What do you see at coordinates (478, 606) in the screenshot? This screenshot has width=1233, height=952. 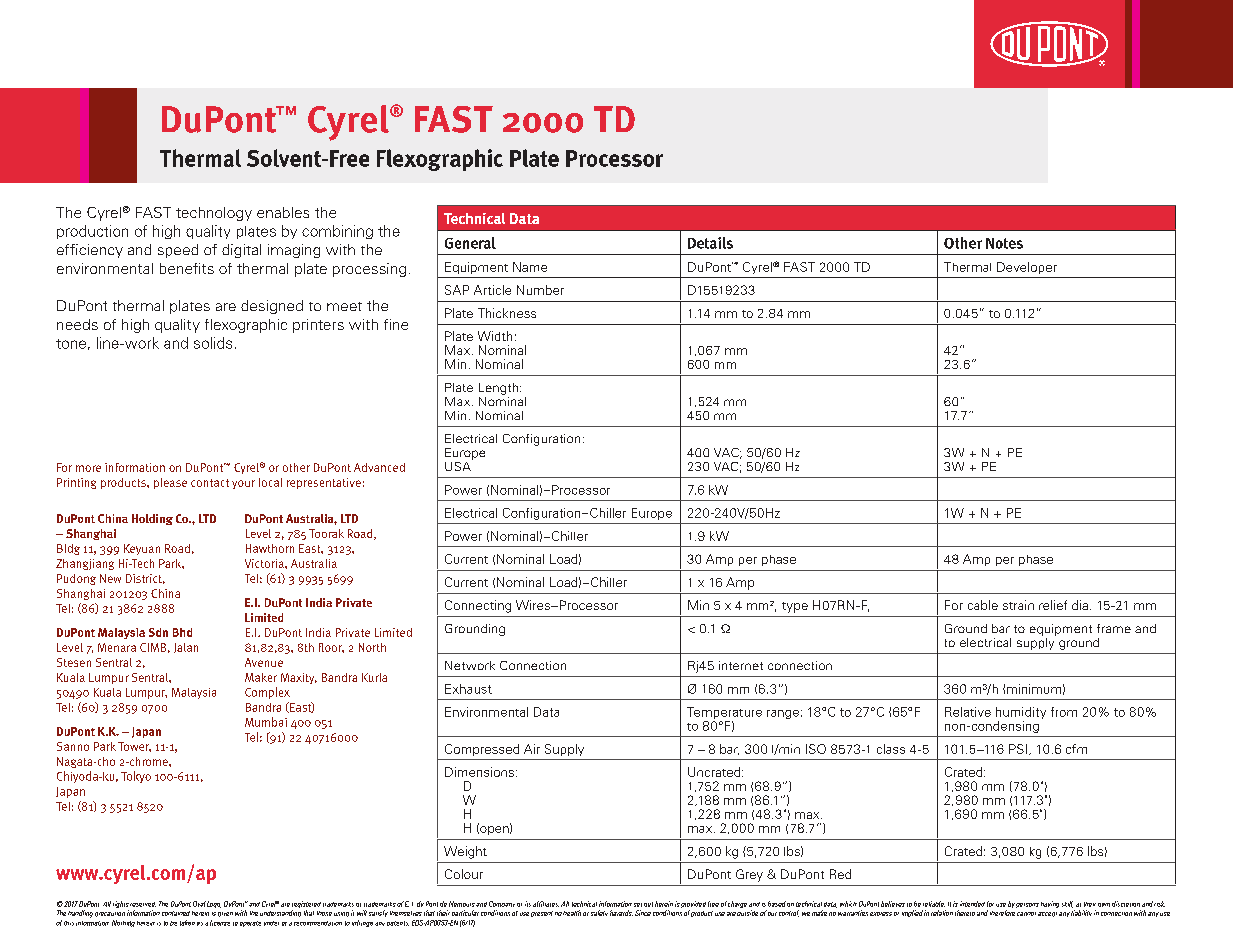 I see `Connecting` at bounding box center [478, 606].
